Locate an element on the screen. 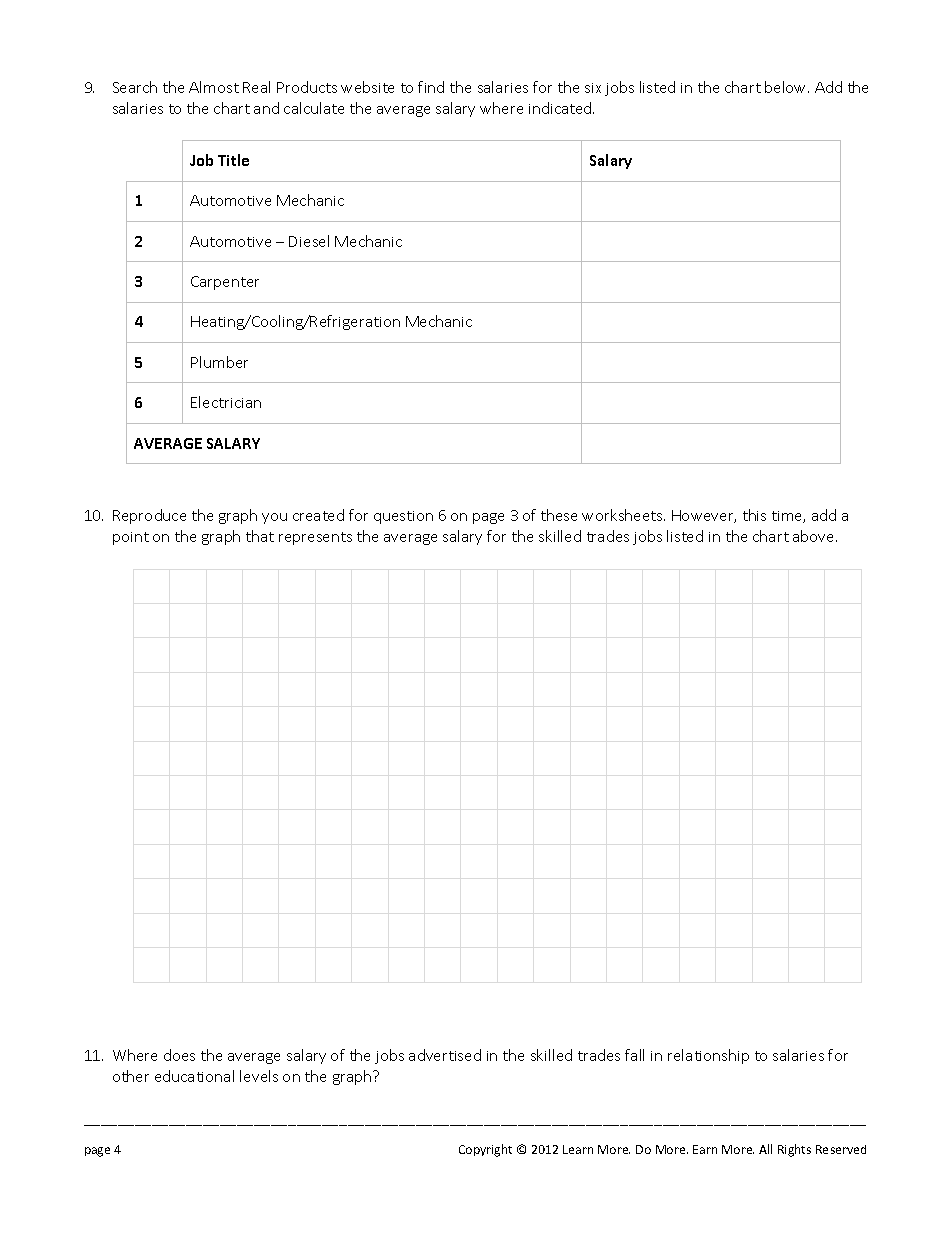  that is located at coordinates (260, 536).
